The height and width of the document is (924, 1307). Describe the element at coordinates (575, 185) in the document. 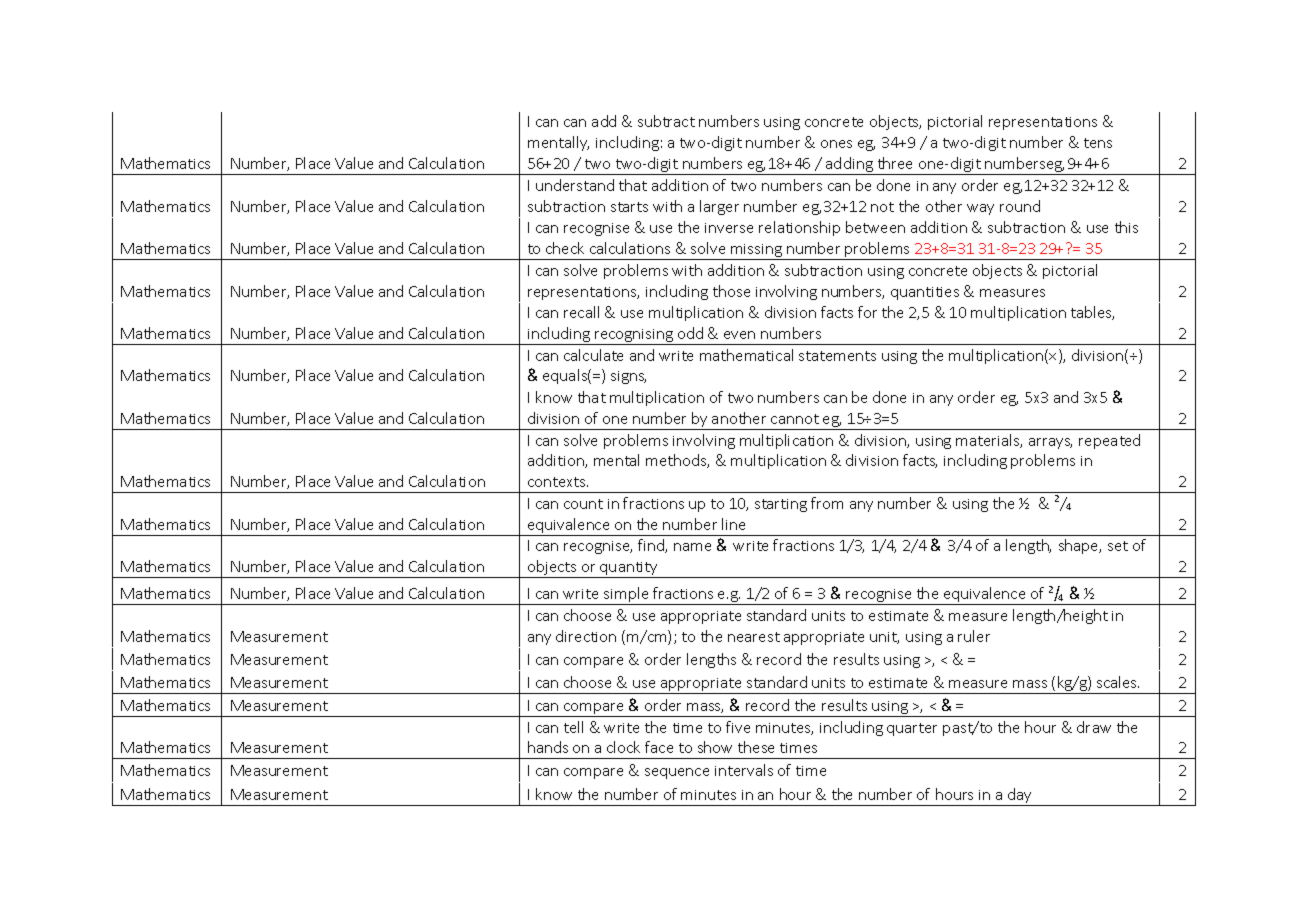

I see `understand` at that location.
